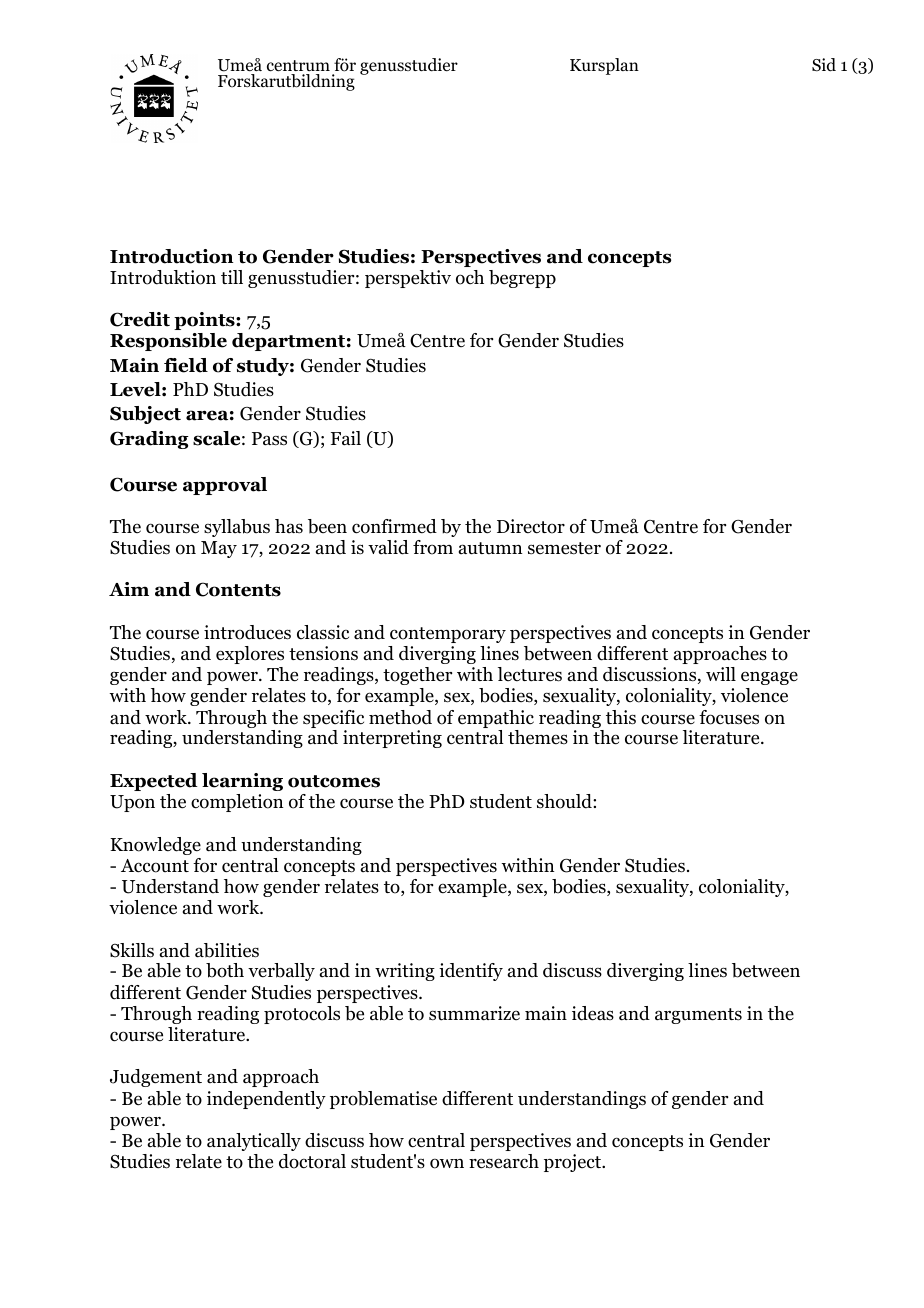  I want to click on centrum, so click(298, 67).
